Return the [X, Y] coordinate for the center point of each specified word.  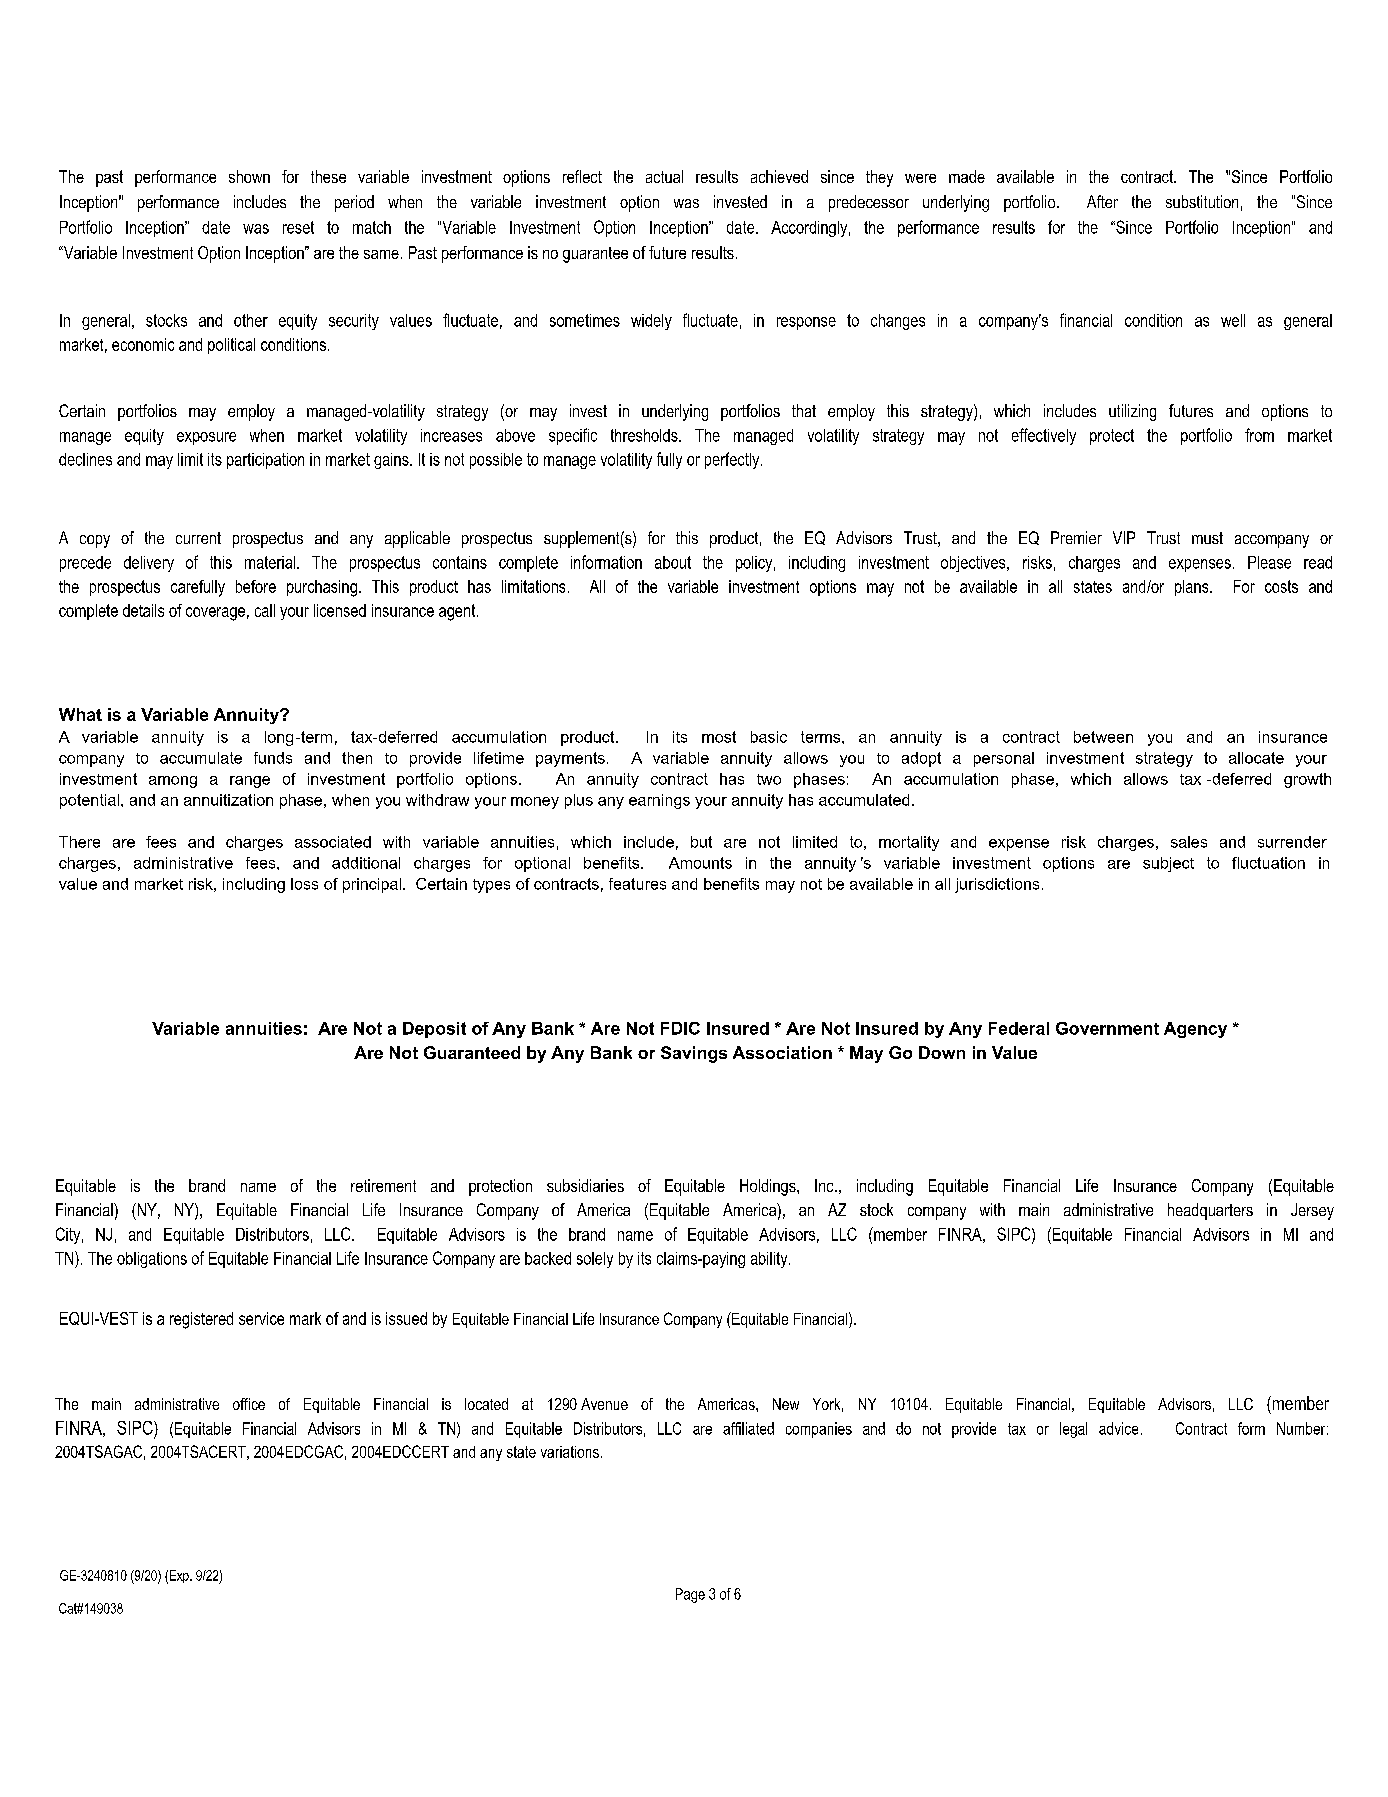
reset [298, 227]
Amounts [700, 863]
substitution [1202, 201]
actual [664, 176]
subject [1168, 864]
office [249, 1404]
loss [304, 884]
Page [690, 1595]
